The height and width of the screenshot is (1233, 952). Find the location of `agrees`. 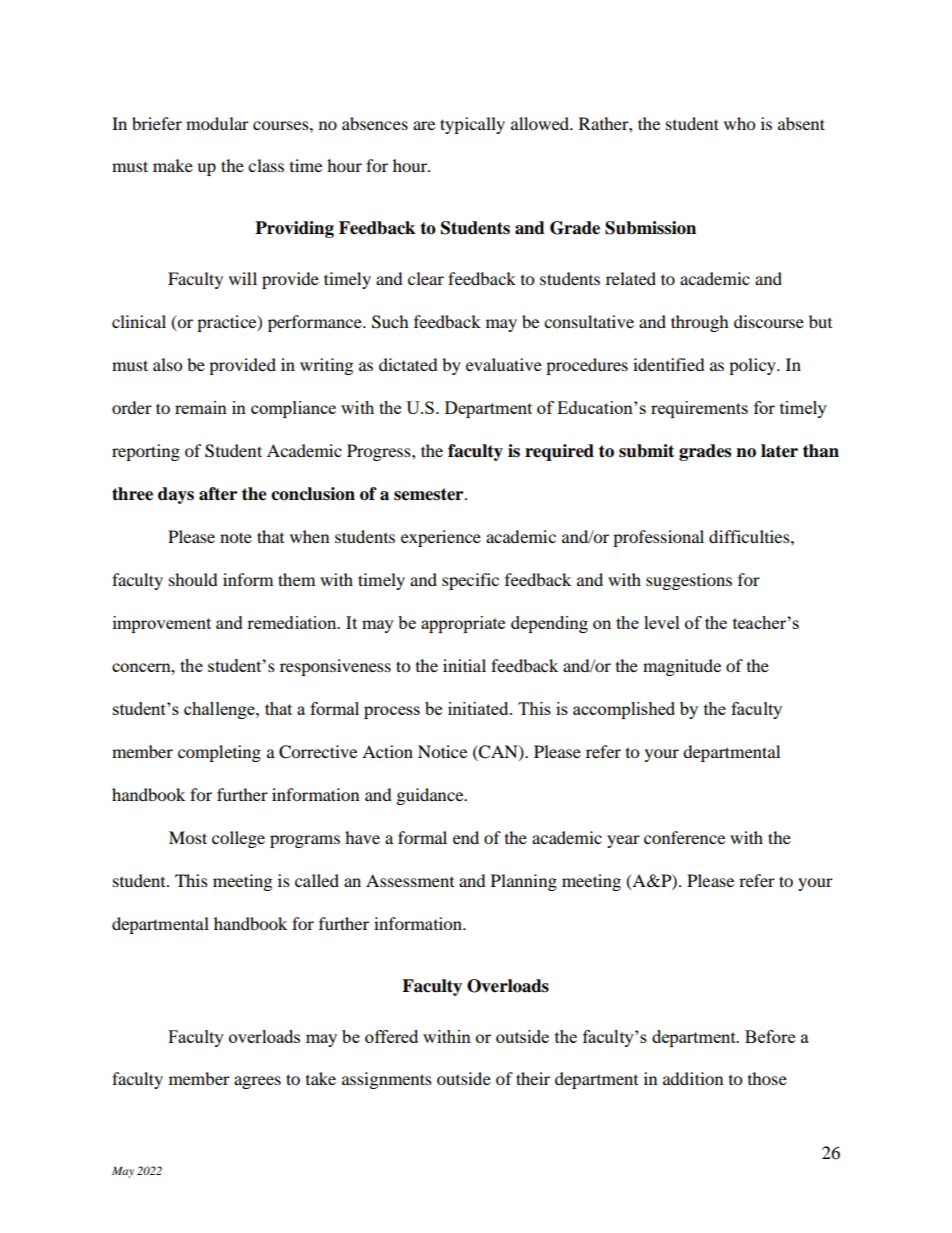

agrees is located at coordinates (257, 1082).
